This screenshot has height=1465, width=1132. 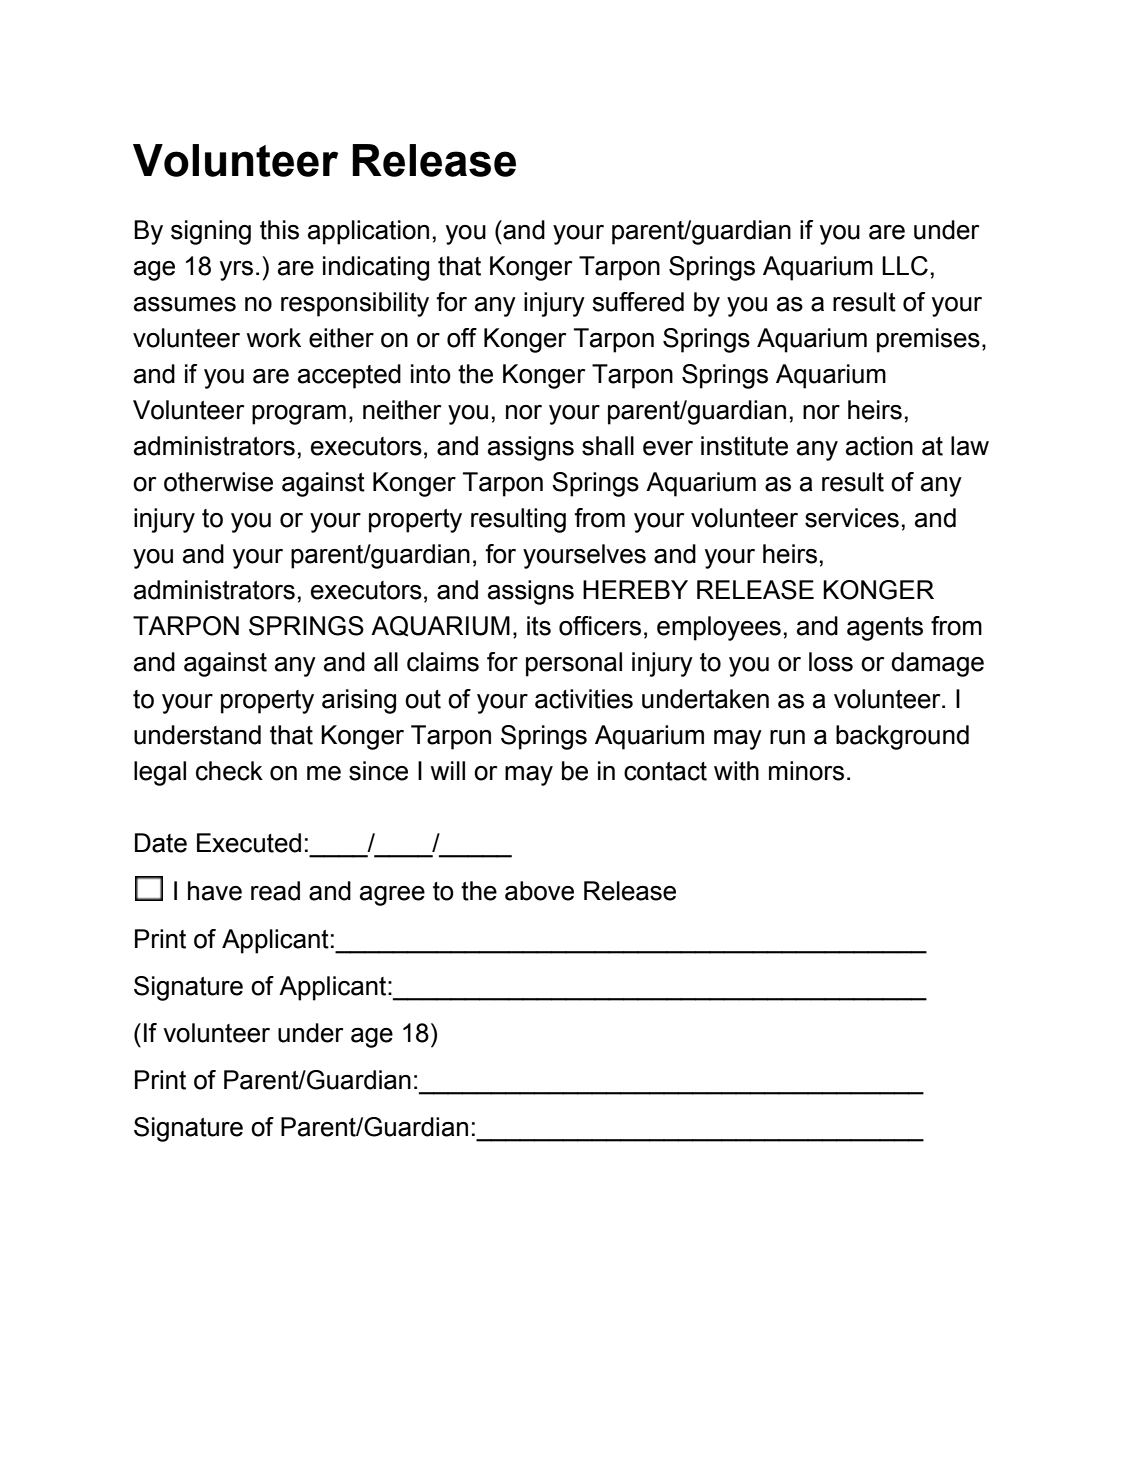 I want to click on HEREBY, so click(x=635, y=589).
